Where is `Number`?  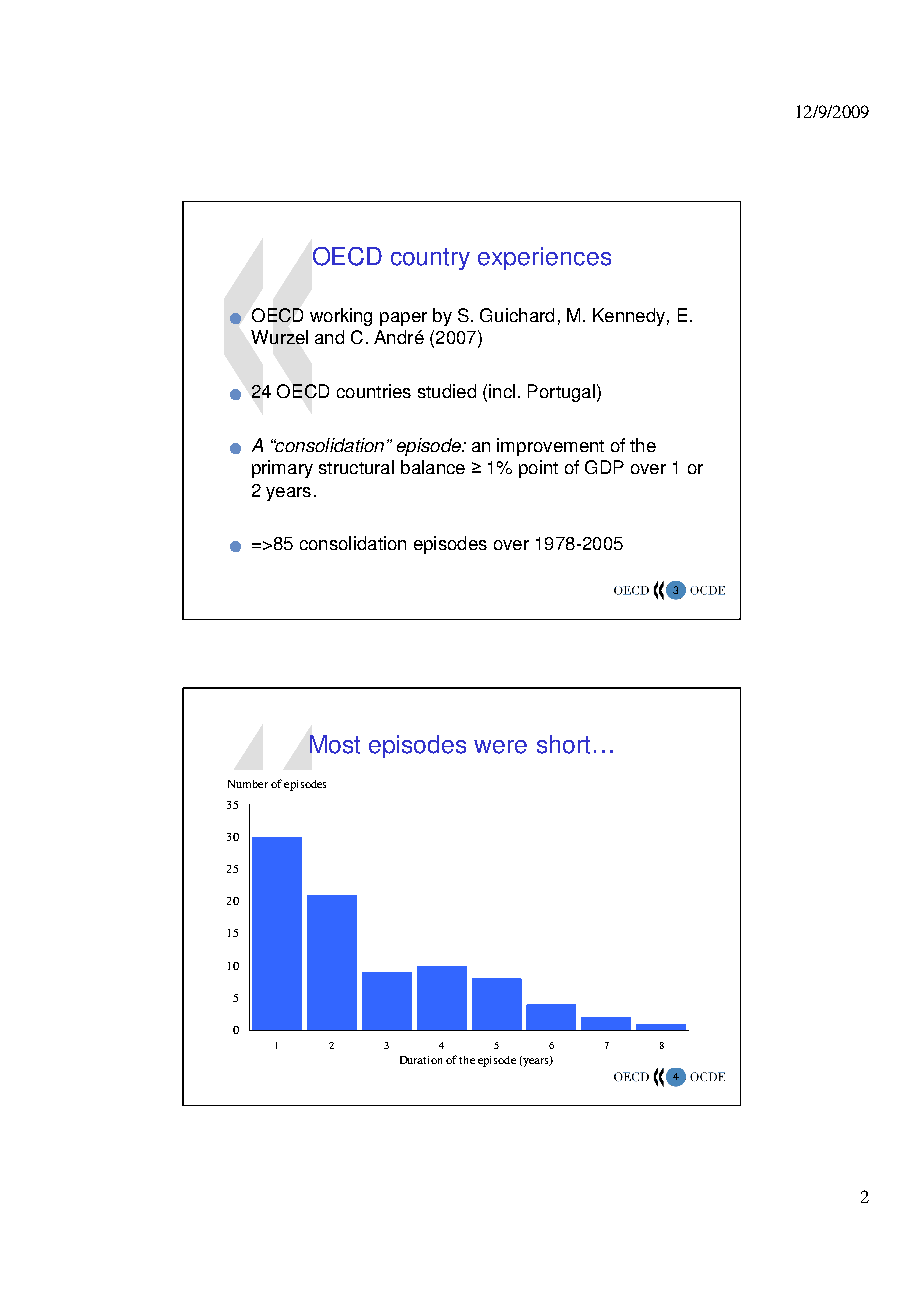 Number is located at coordinates (248, 784).
